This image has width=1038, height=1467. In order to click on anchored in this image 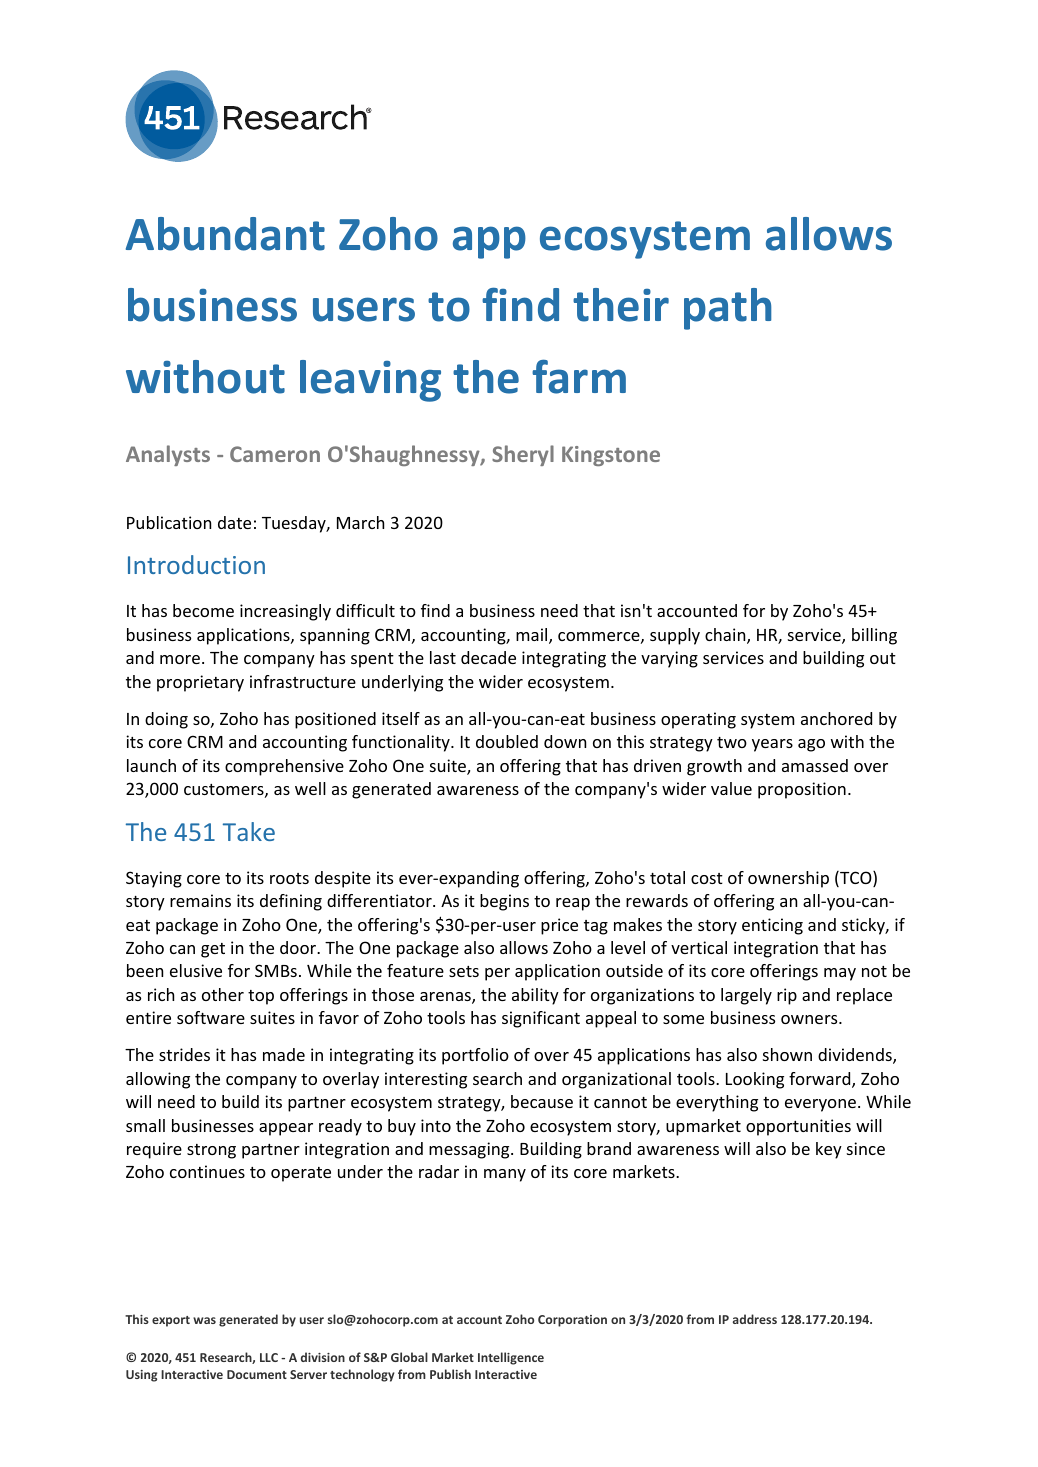, I will do `click(836, 718)`.
